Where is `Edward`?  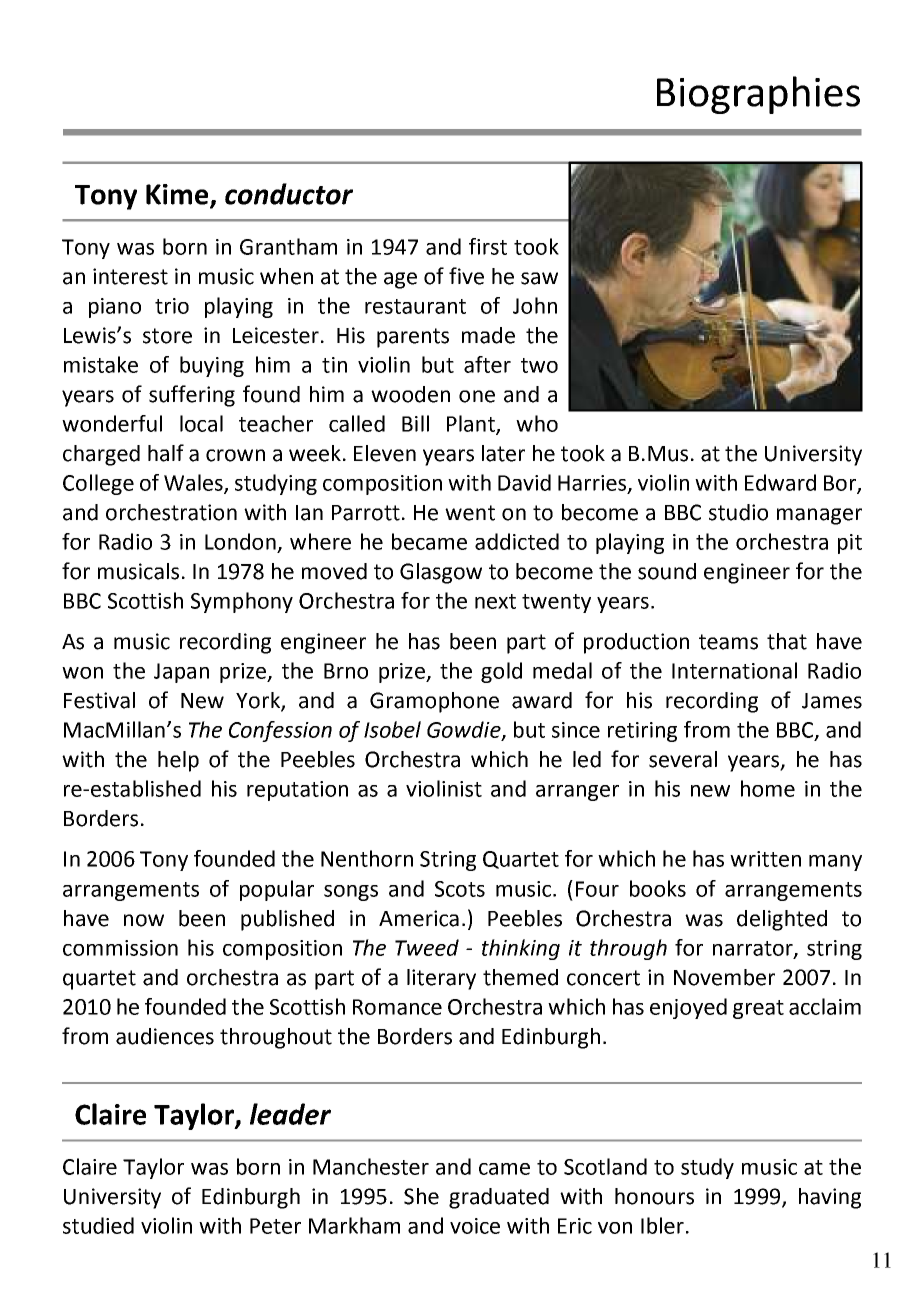
Edward is located at coordinates (780, 482).
